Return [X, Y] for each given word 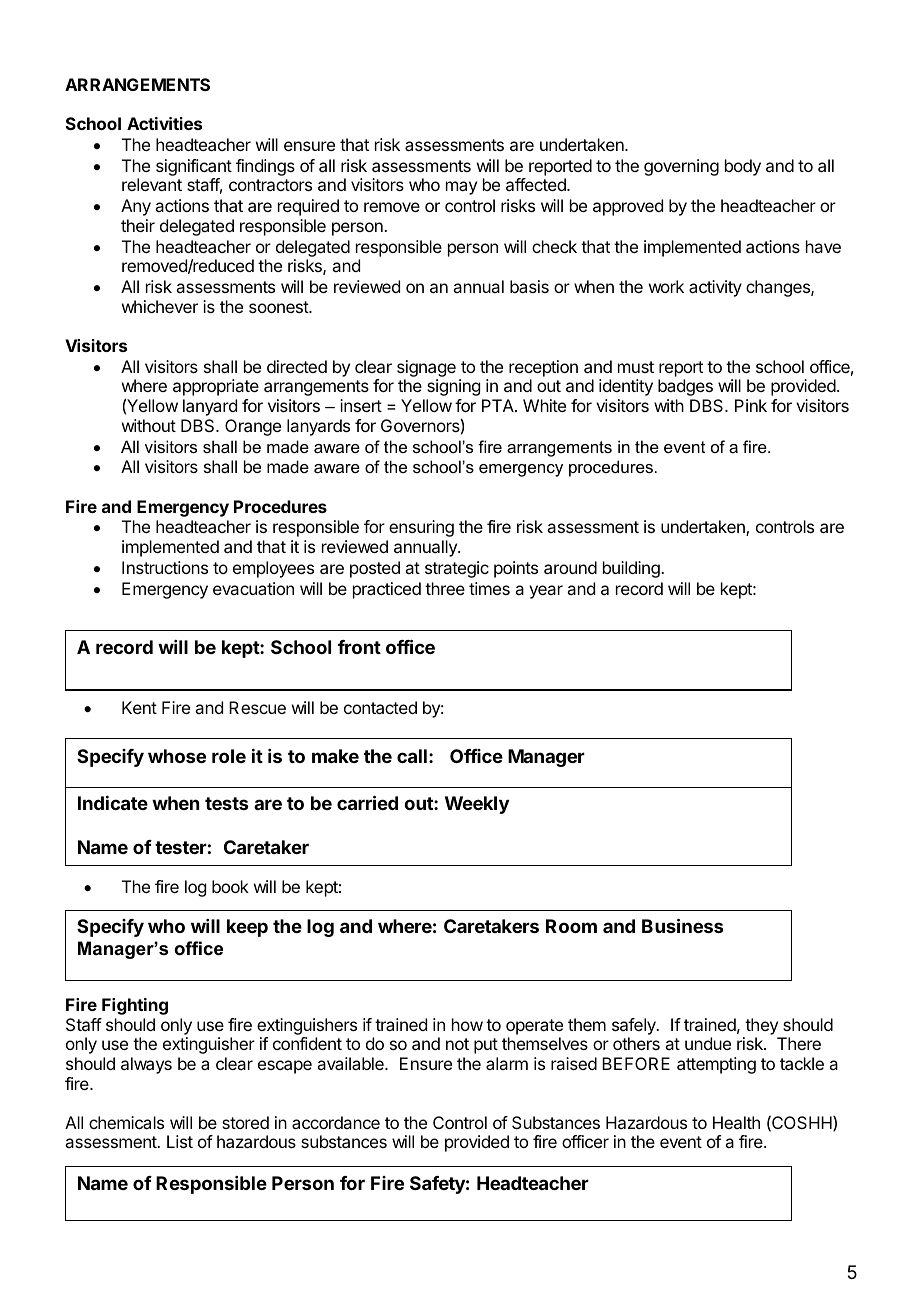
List [180, 1141]
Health [736, 1122]
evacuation [253, 588]
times [489, 588]
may [461, 188]
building [632, 569]
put [486, 1046]
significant [194, 167]
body [743, 167]
